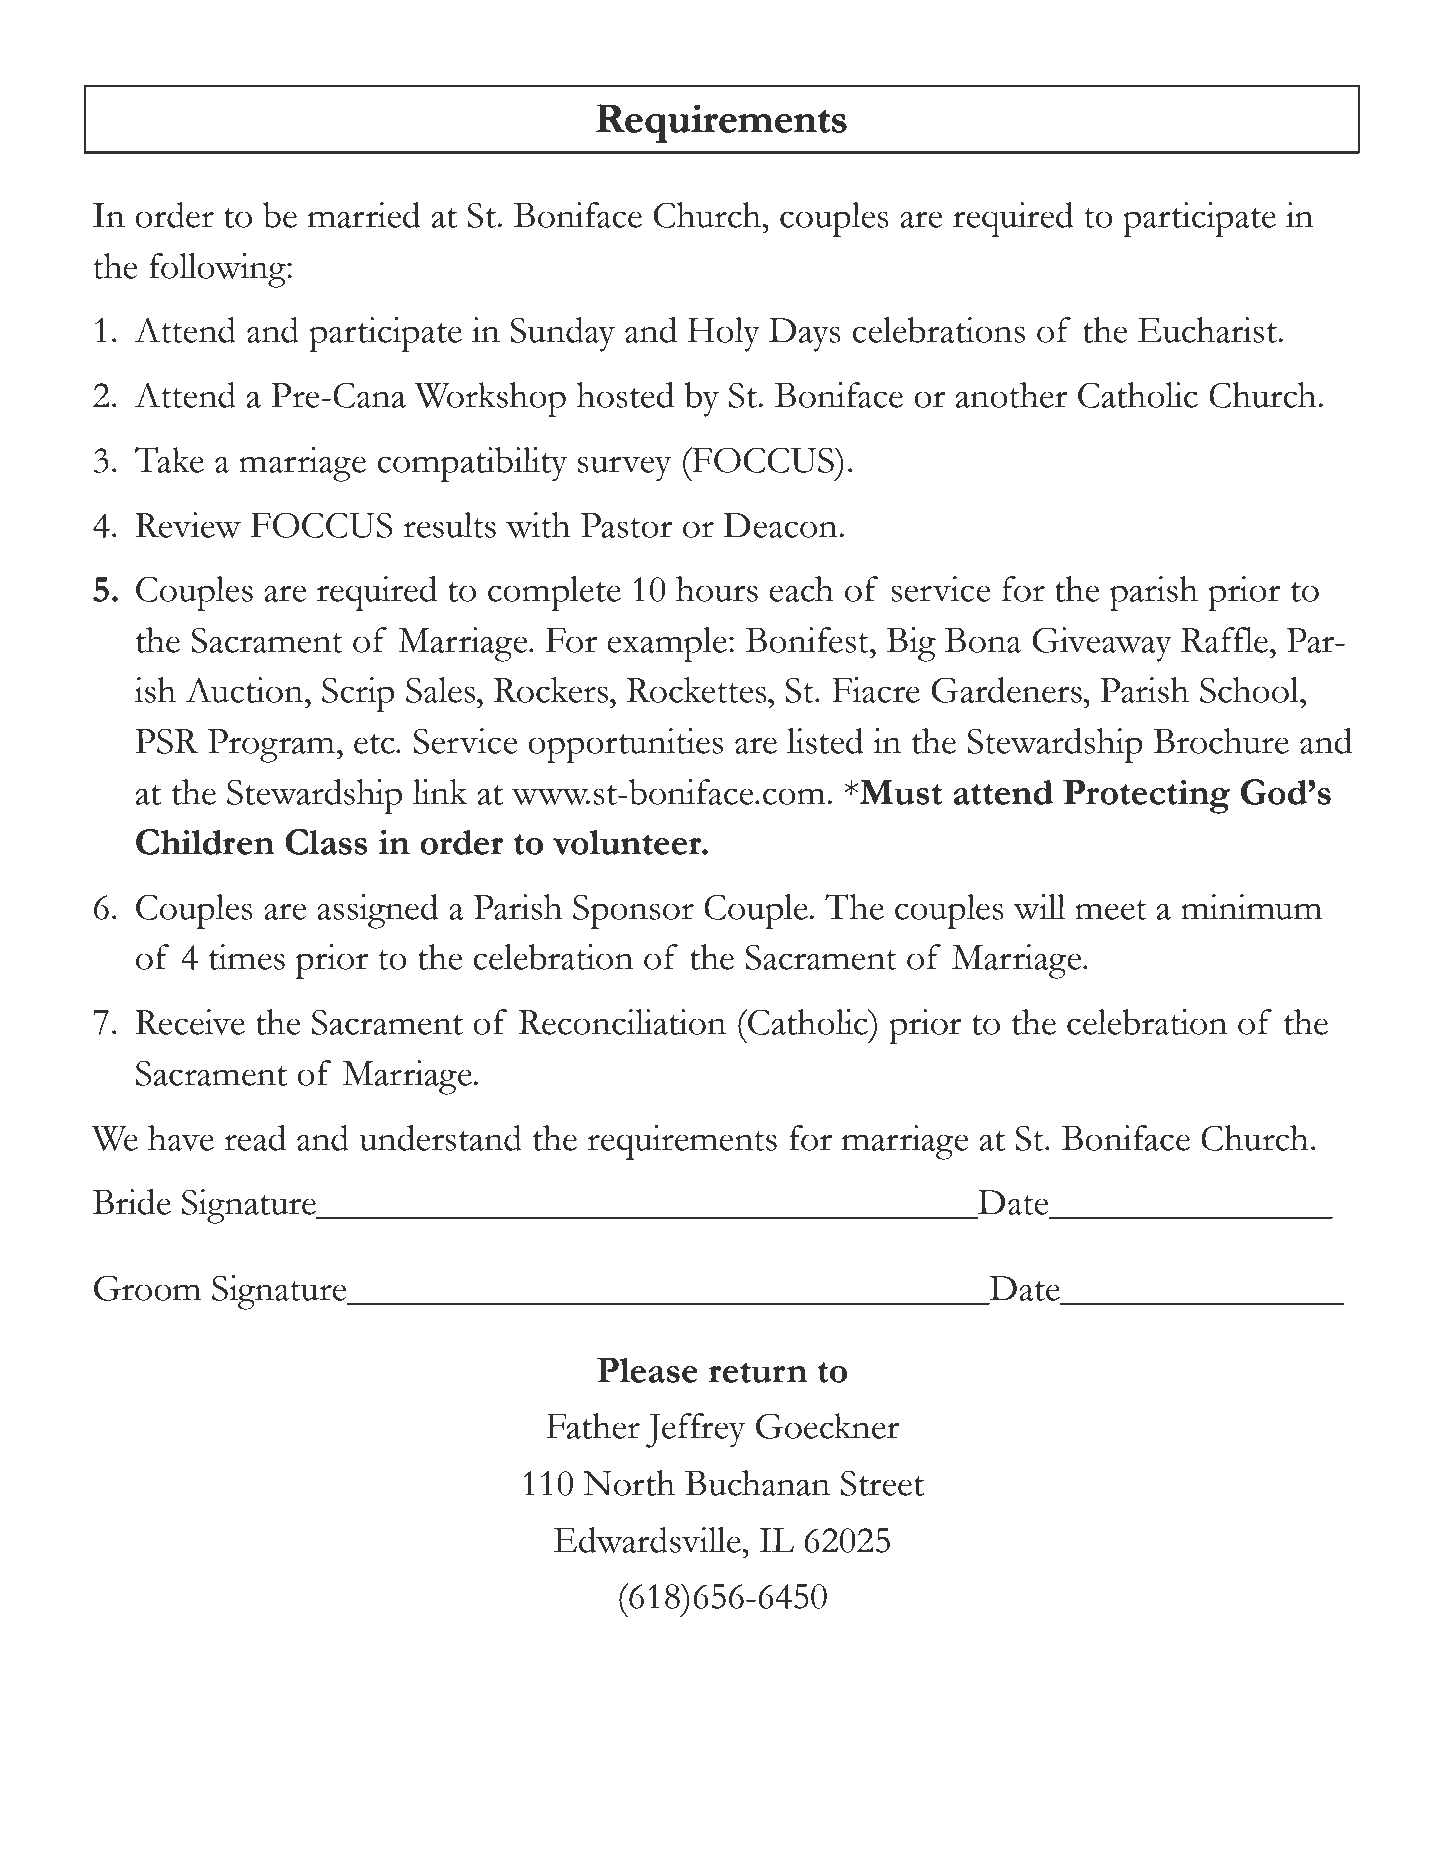  Describe the element at coordinates (622, 1022) in the screenshot. I see `Reconciliation` at that location.
